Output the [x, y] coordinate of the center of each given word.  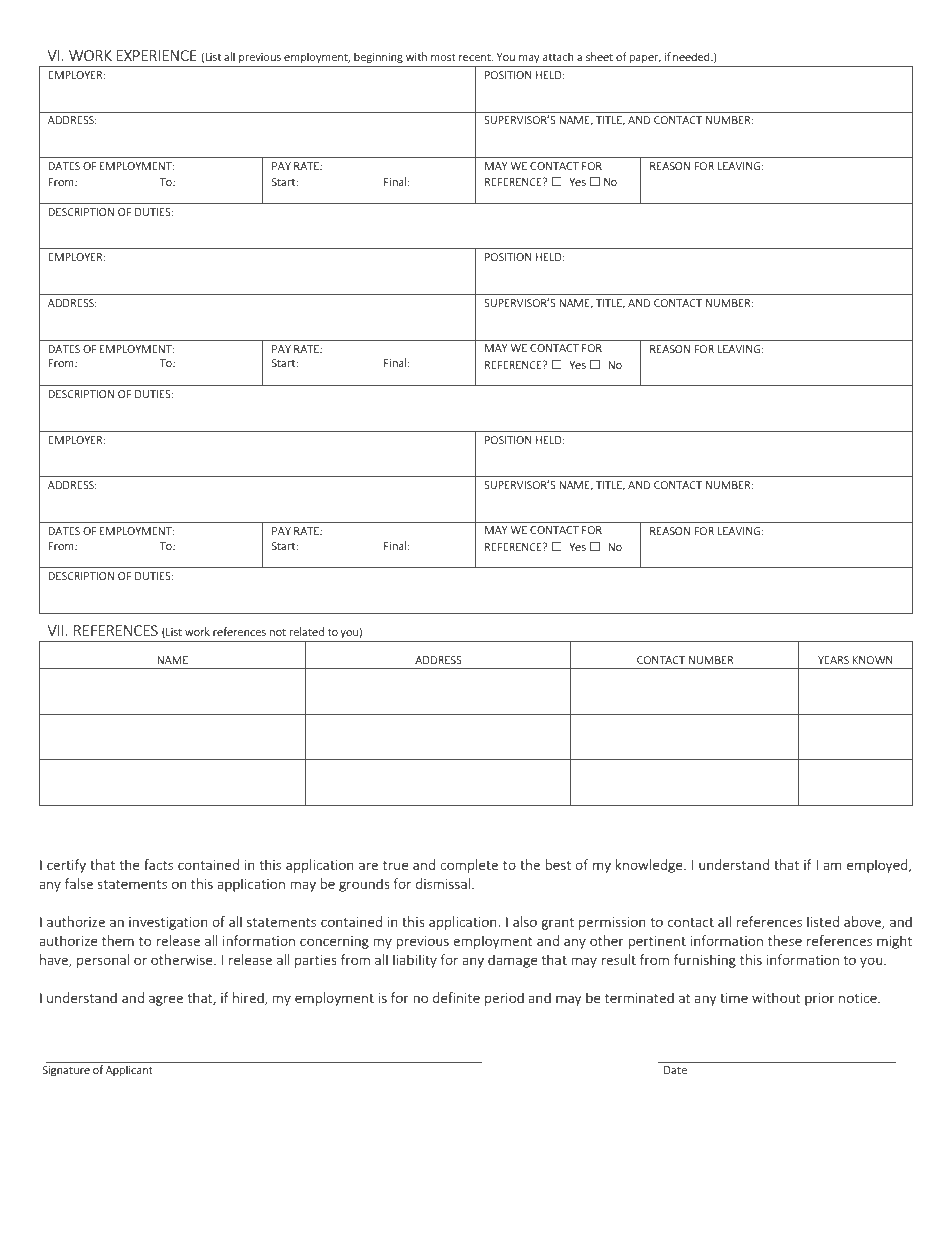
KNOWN [873, 660]
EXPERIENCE [156, 55]
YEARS [833, 660]
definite [456, 997]
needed [692, 56]
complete [469, 866]
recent [476, 57]
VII [56, 630]
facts [158, 864]
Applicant [129, 1070]
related [307, 631]
